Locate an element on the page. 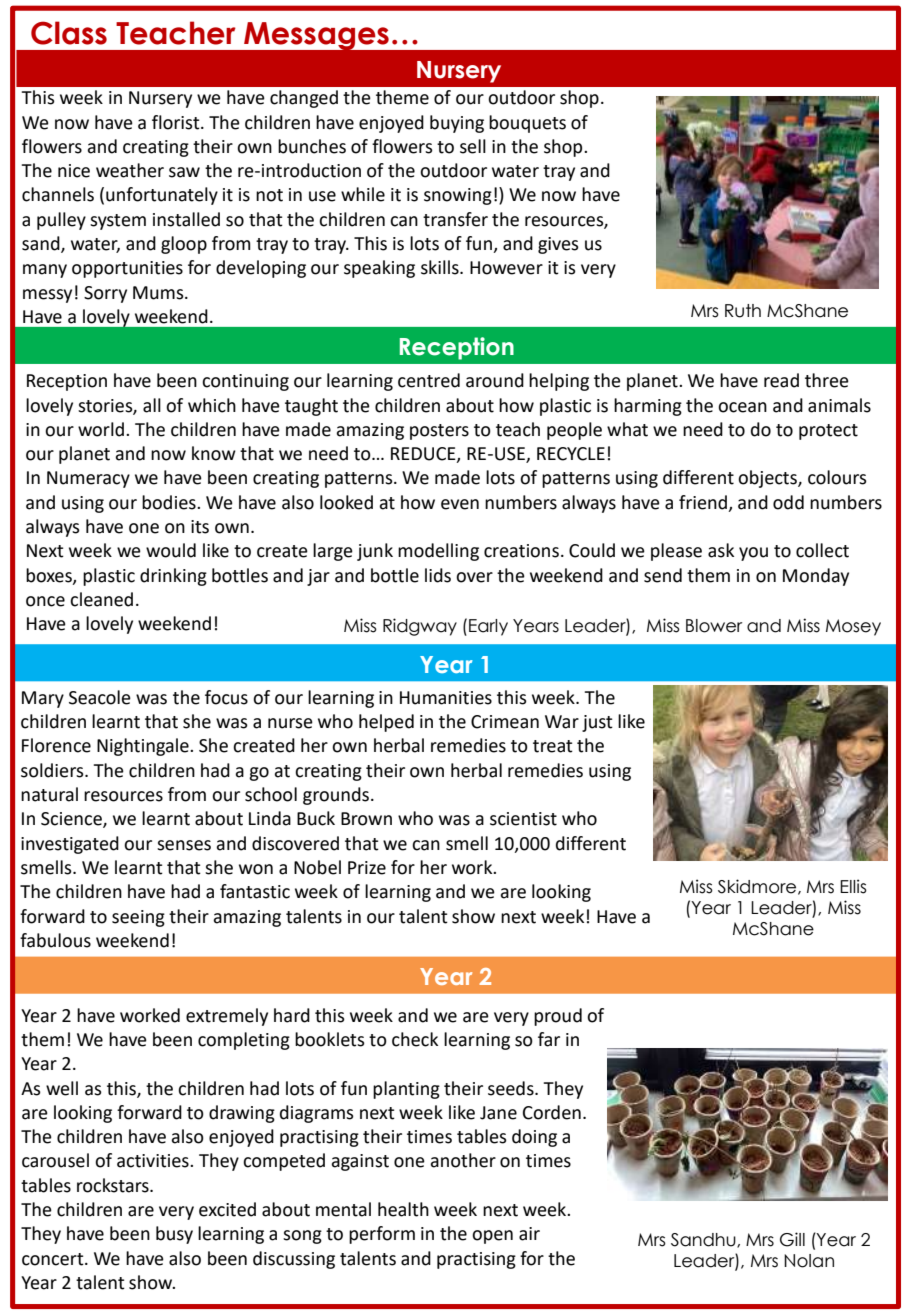  florist is located at coordinates (177, 122).
